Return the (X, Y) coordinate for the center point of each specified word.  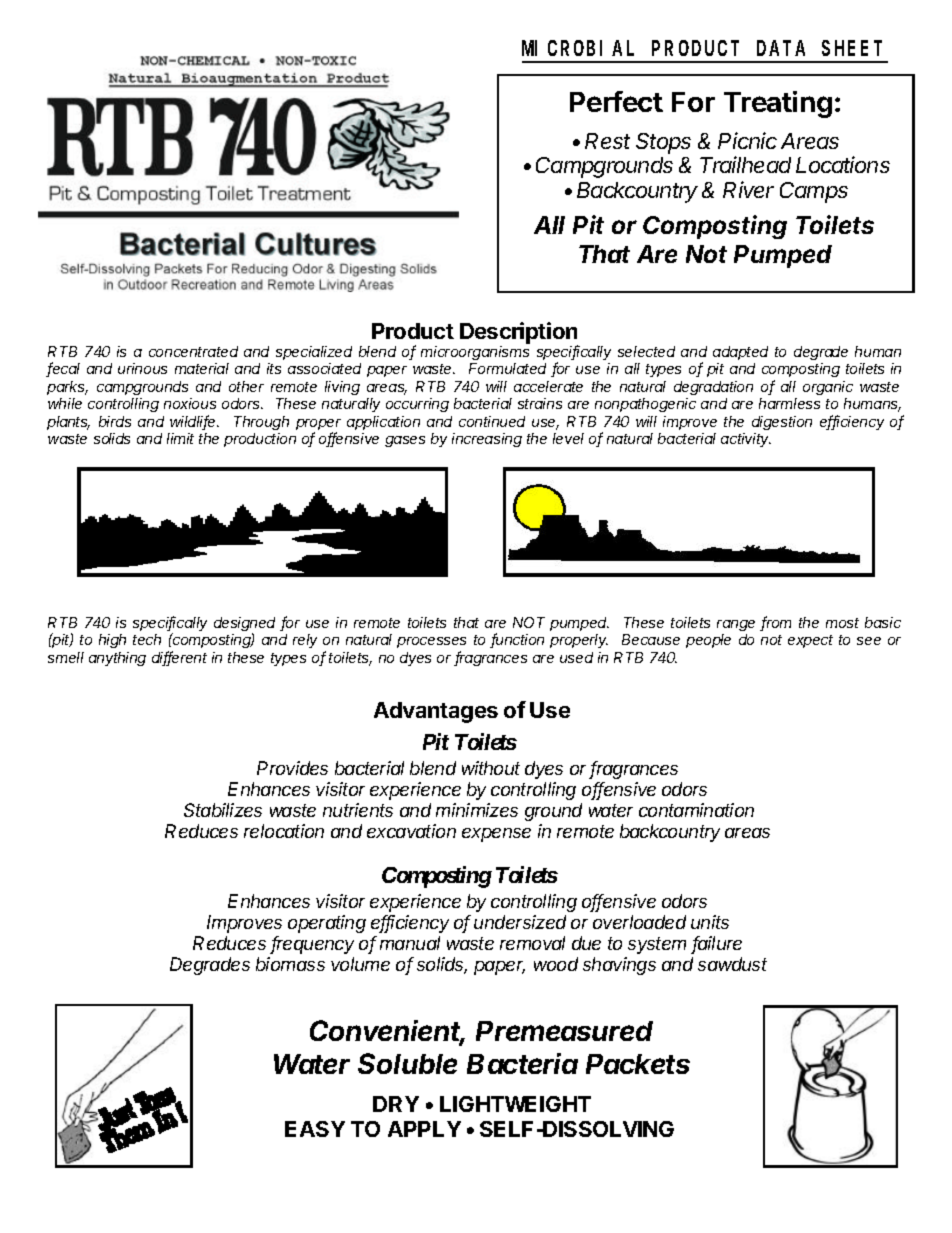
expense (496, 835)
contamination (696, 810)
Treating (778, 104)
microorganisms (475, 353)
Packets (638, 1064)
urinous (142, 368)
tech (147, 639)
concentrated (193, 351)
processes (431, 642)
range (736, 625)
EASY (315, 1129)
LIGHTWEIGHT (515, 1104)
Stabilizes (223, 810)
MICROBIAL (578, 48)
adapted (740, 353)
